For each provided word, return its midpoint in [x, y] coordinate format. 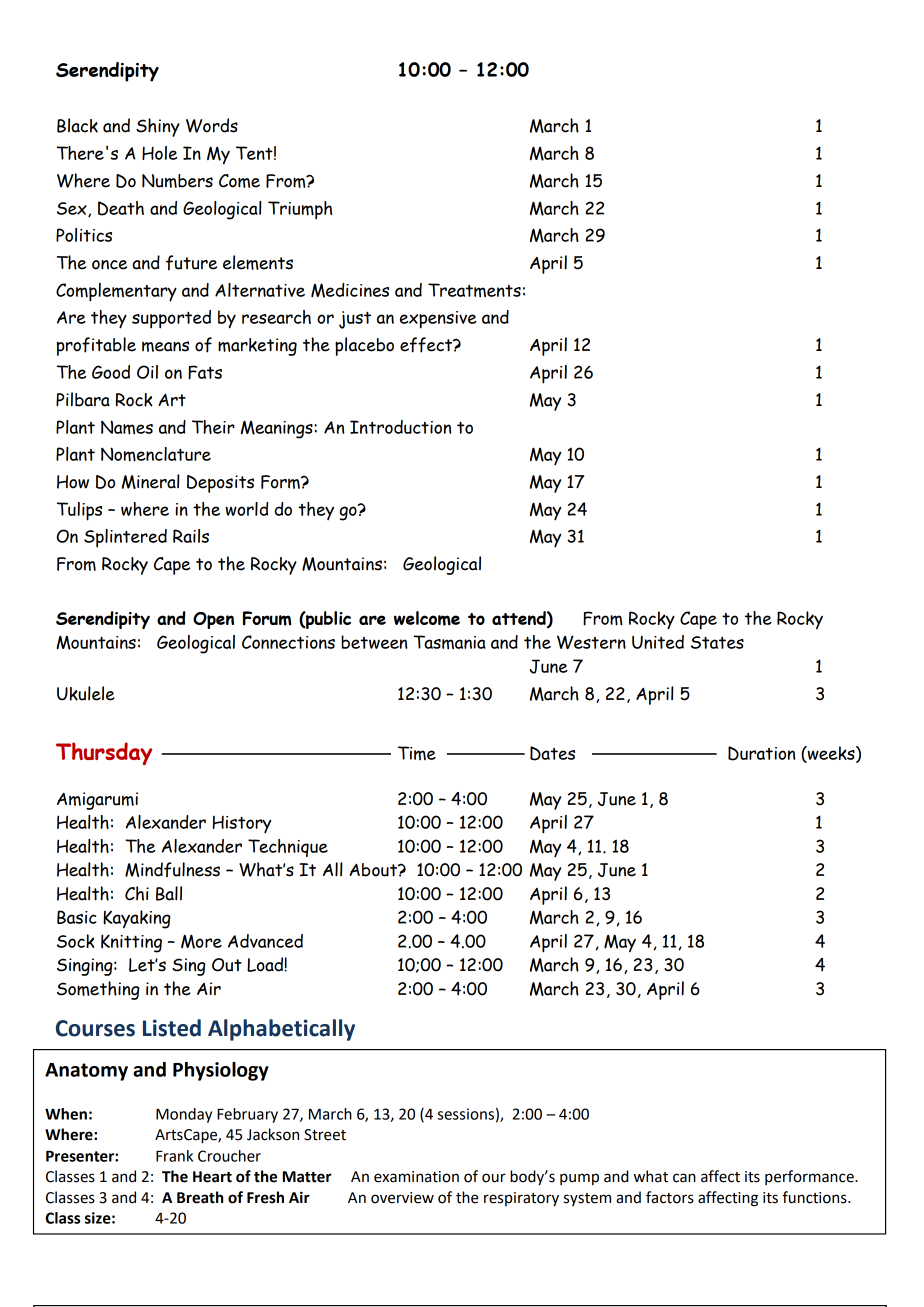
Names [127, 427]
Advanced [265, 941]
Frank [174, 1156]
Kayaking [137, 919]
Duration [762, 753]
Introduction [401, 427]
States [717, 642]
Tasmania [450, 642]
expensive [438, 320]
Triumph [300, 210]
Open [213, 620]
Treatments [474, 290]
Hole [159, 153]
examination [416, 1177]
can [684, 1178]
